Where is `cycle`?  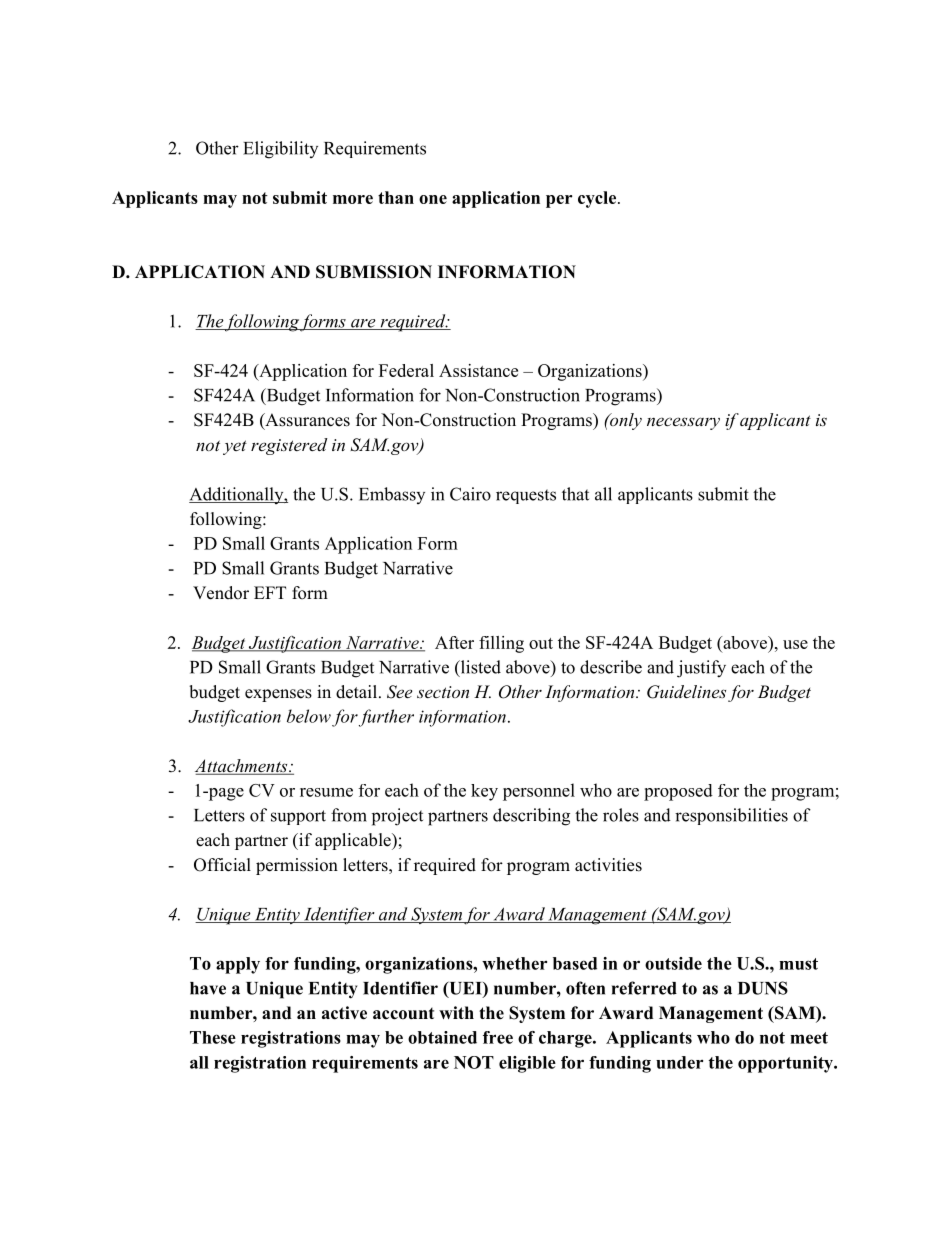 cycle is located at coordinates (598, 199).
